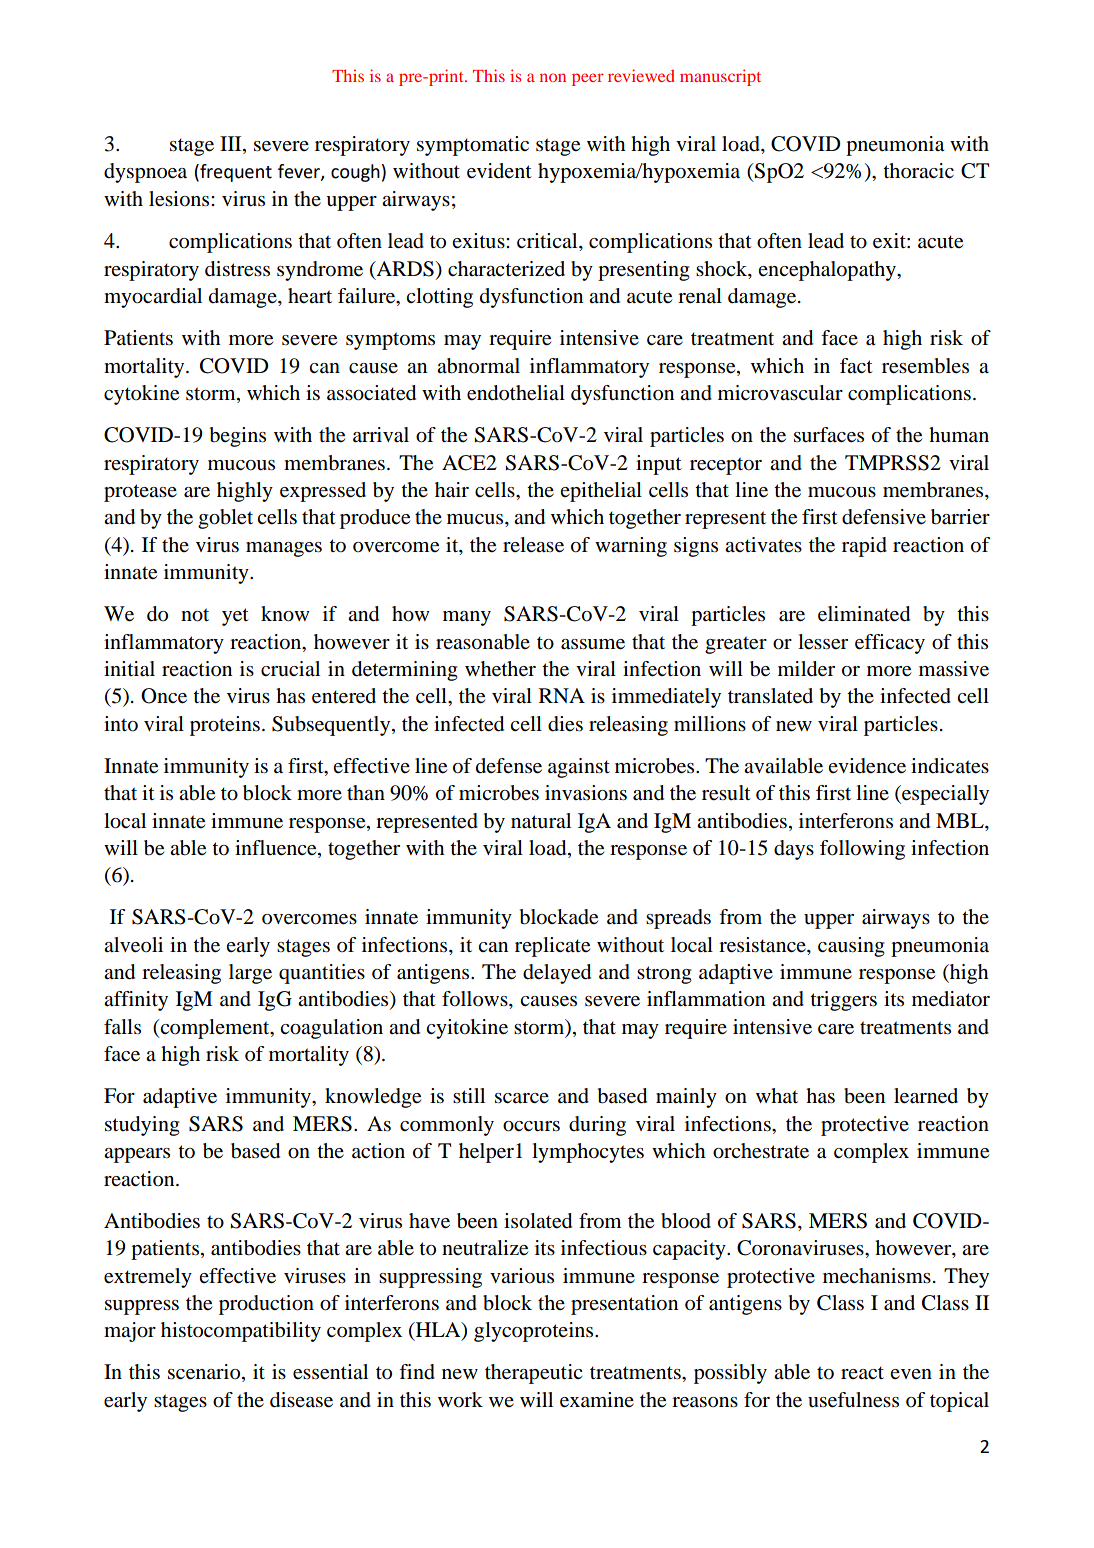 This screenshot has width=1094, height=1548. What do you see at coordinates (541, 821) in the screenshot?
I see `natural` at bounding box center [541, 821].
